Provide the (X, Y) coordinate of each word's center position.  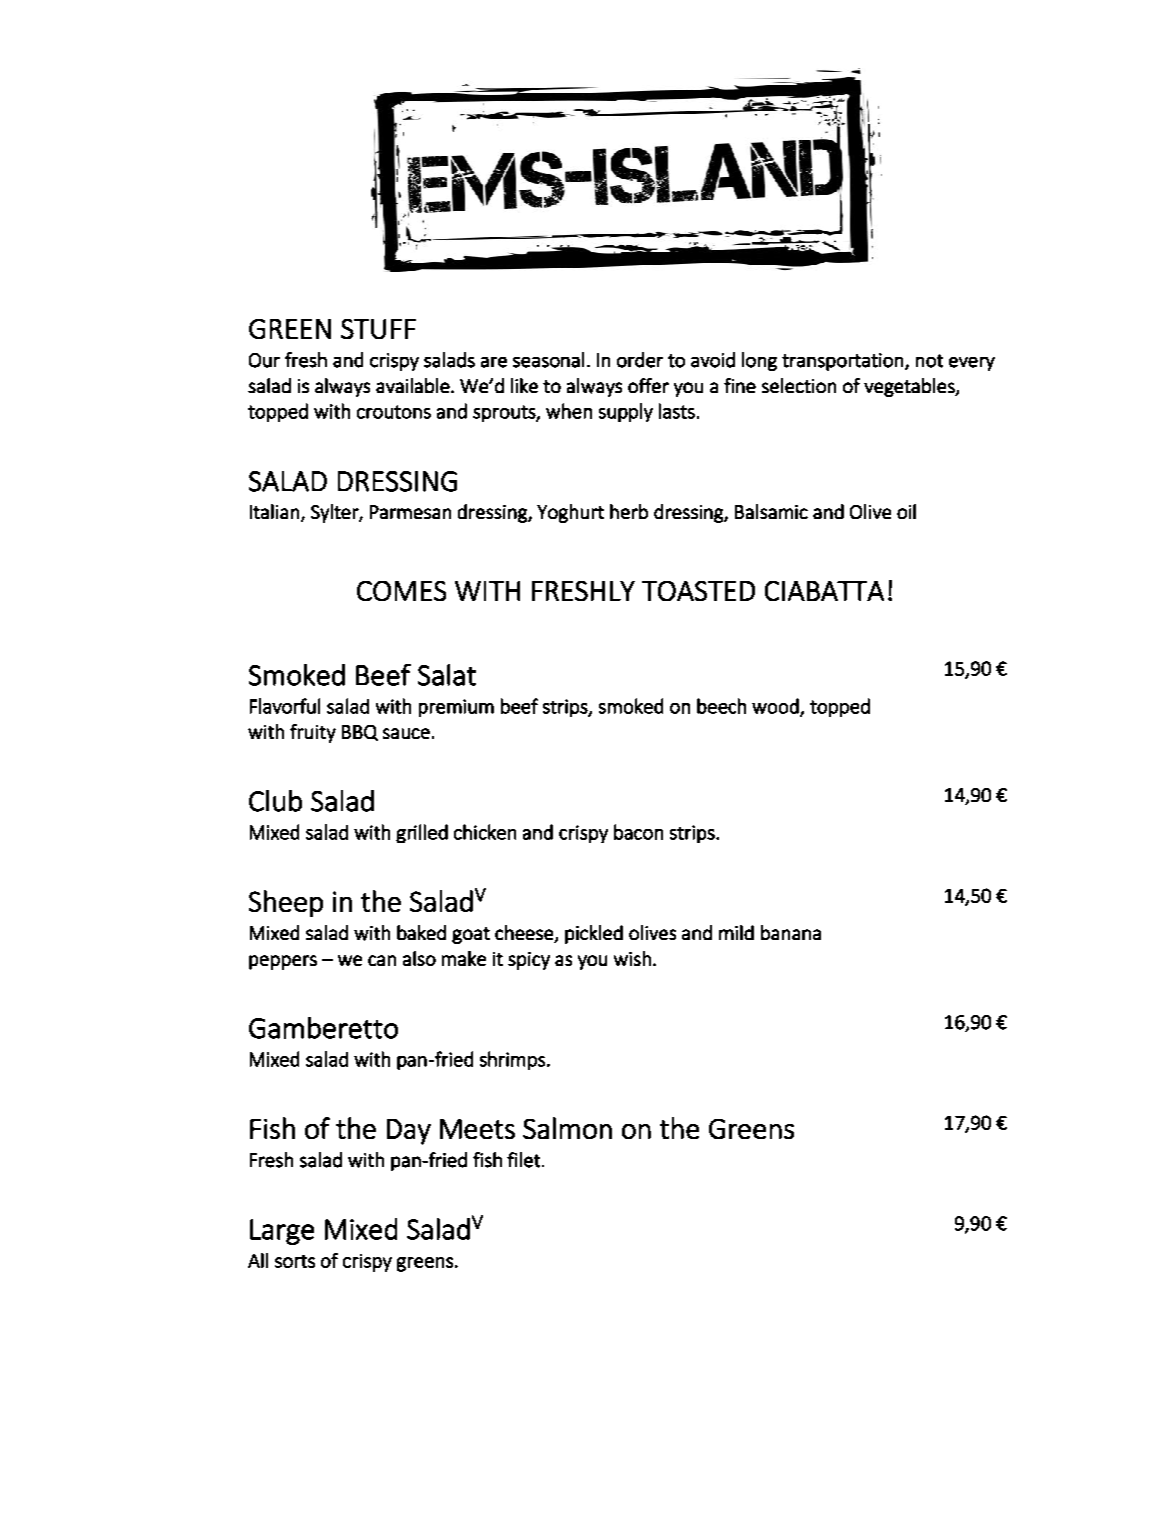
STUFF (378, 329)
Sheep (286, 903)
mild (736, 932)
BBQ (360, 733)
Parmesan (410, 512)
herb (629, 511)
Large (282, 1232)
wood (776, 707)
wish (632, 958)
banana (791, 932)
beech (721, 706)
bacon (638, 832)
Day (409, 1132)
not (929, 361)
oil (906, 511)
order (640, 360)
